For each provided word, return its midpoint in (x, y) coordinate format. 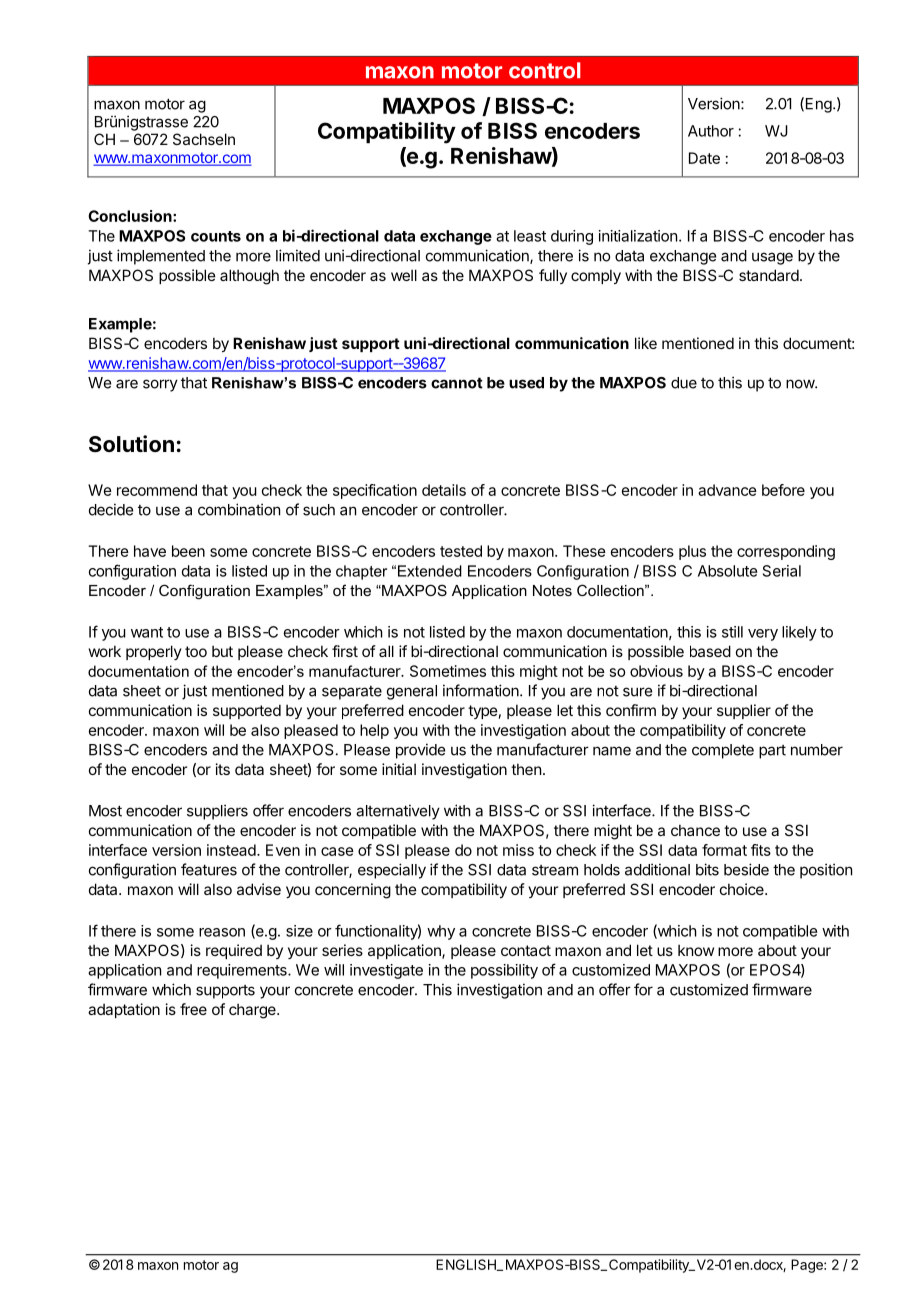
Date (704, 158)
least (530, 236)
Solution (131, 444)
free (193, 1009)
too (196, 651)
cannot (457, 383)
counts (216, 236)
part (772, 752)
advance (727, 490)
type (483, 712)
